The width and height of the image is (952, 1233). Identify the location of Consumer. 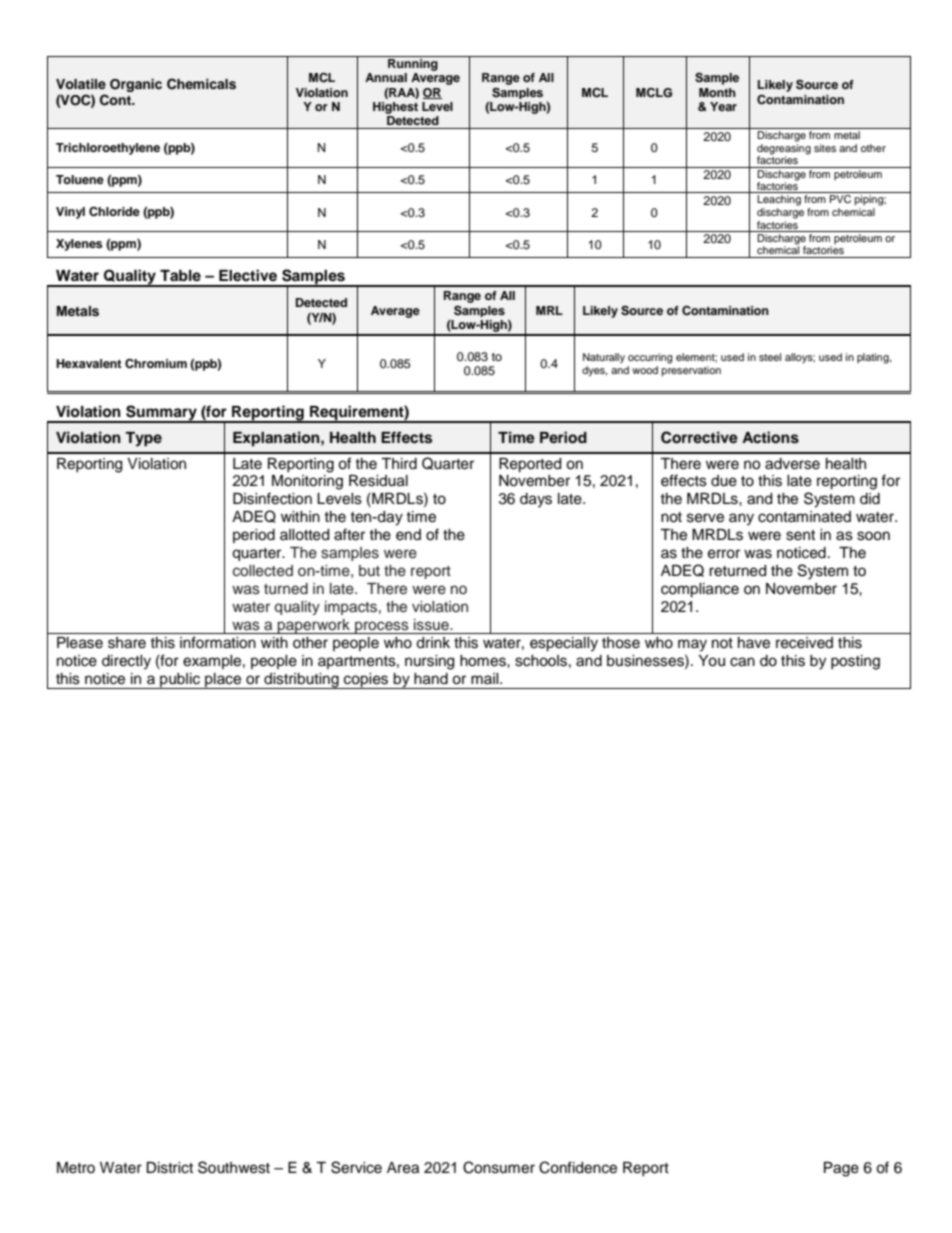
(499, 1167).
